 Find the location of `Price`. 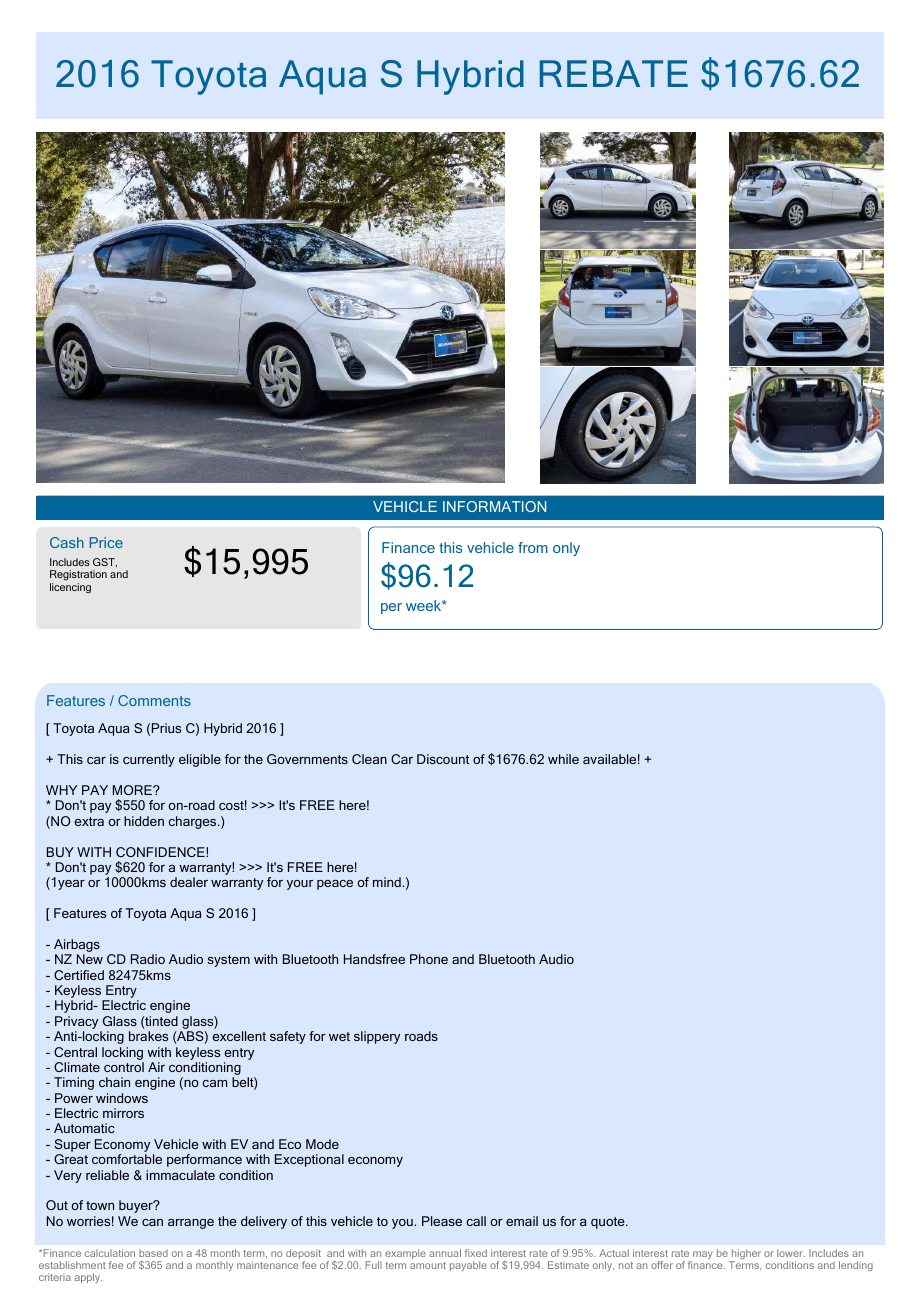

Price is located at coordinates (106, 542).
